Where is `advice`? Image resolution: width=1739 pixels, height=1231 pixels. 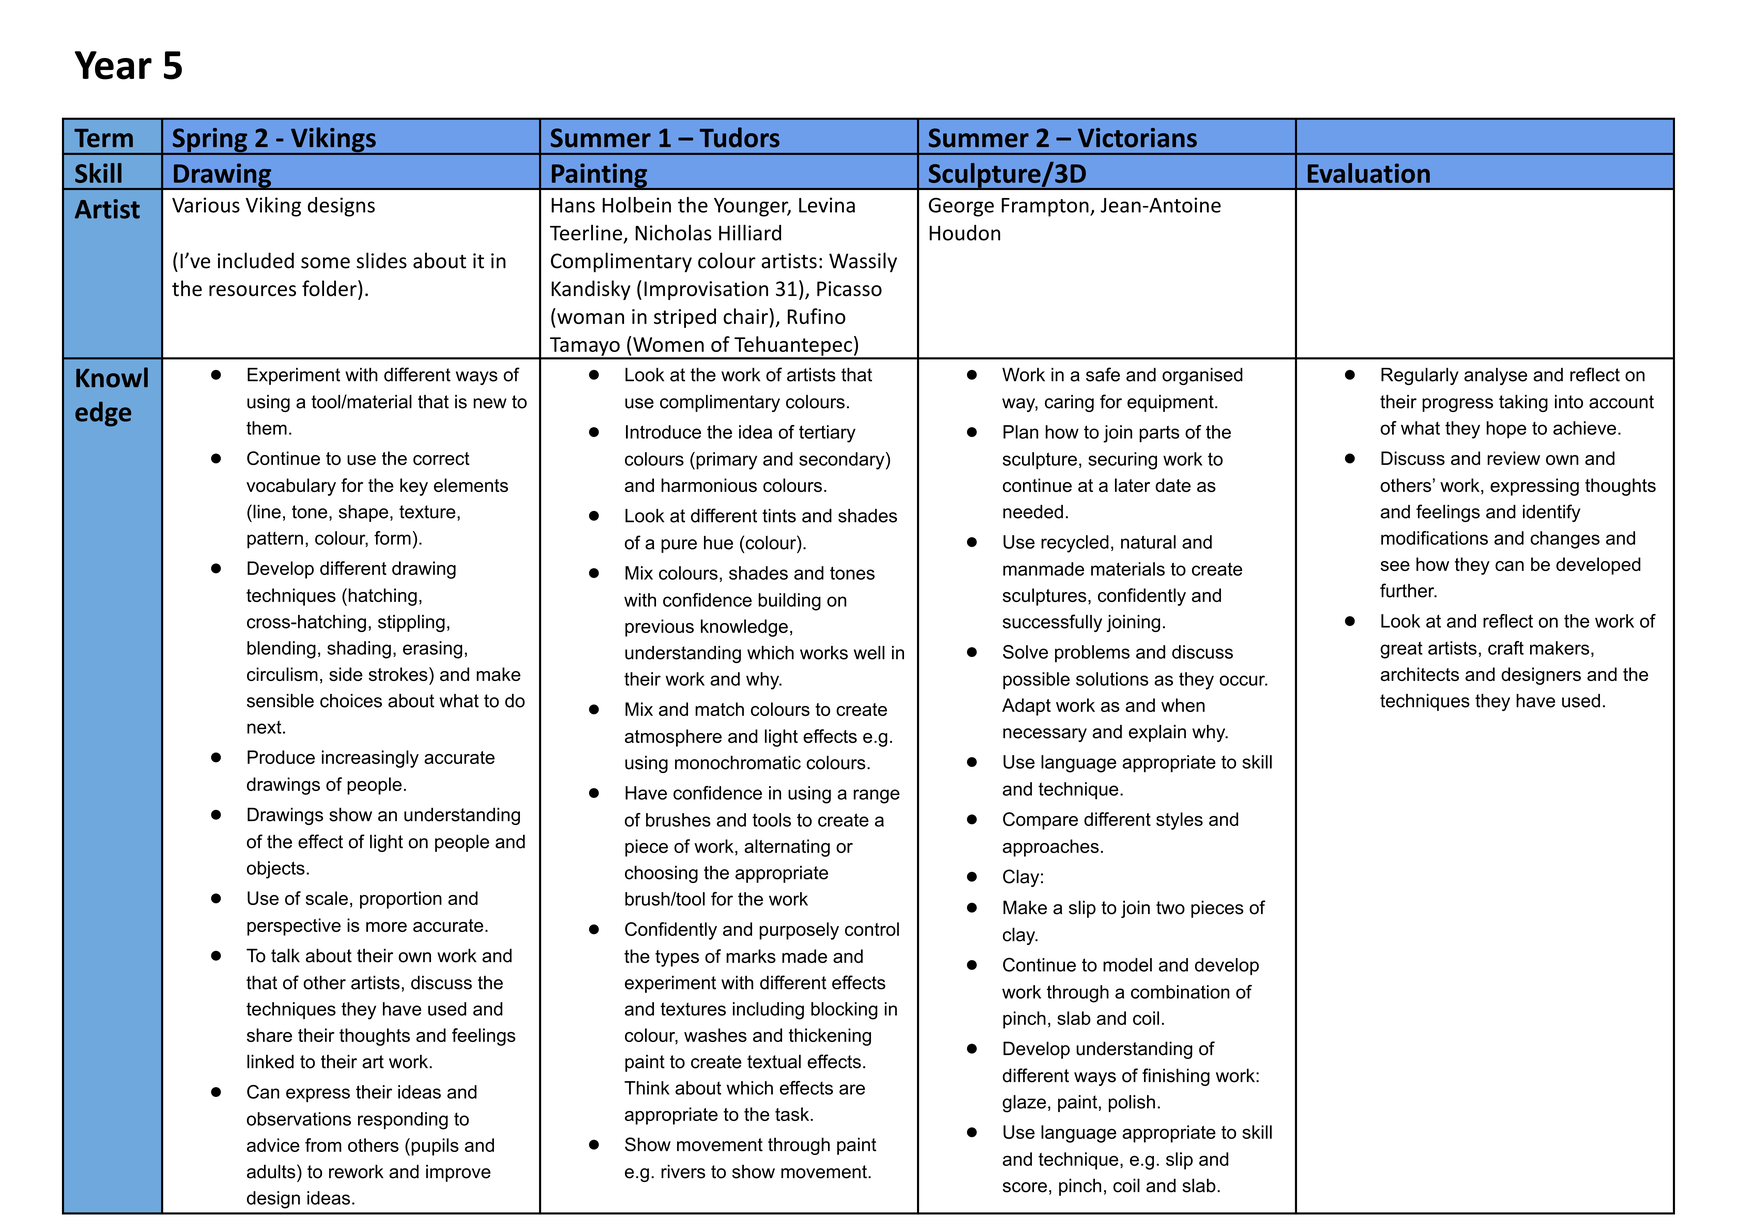 advice is located at coordinates (273, 1145).
